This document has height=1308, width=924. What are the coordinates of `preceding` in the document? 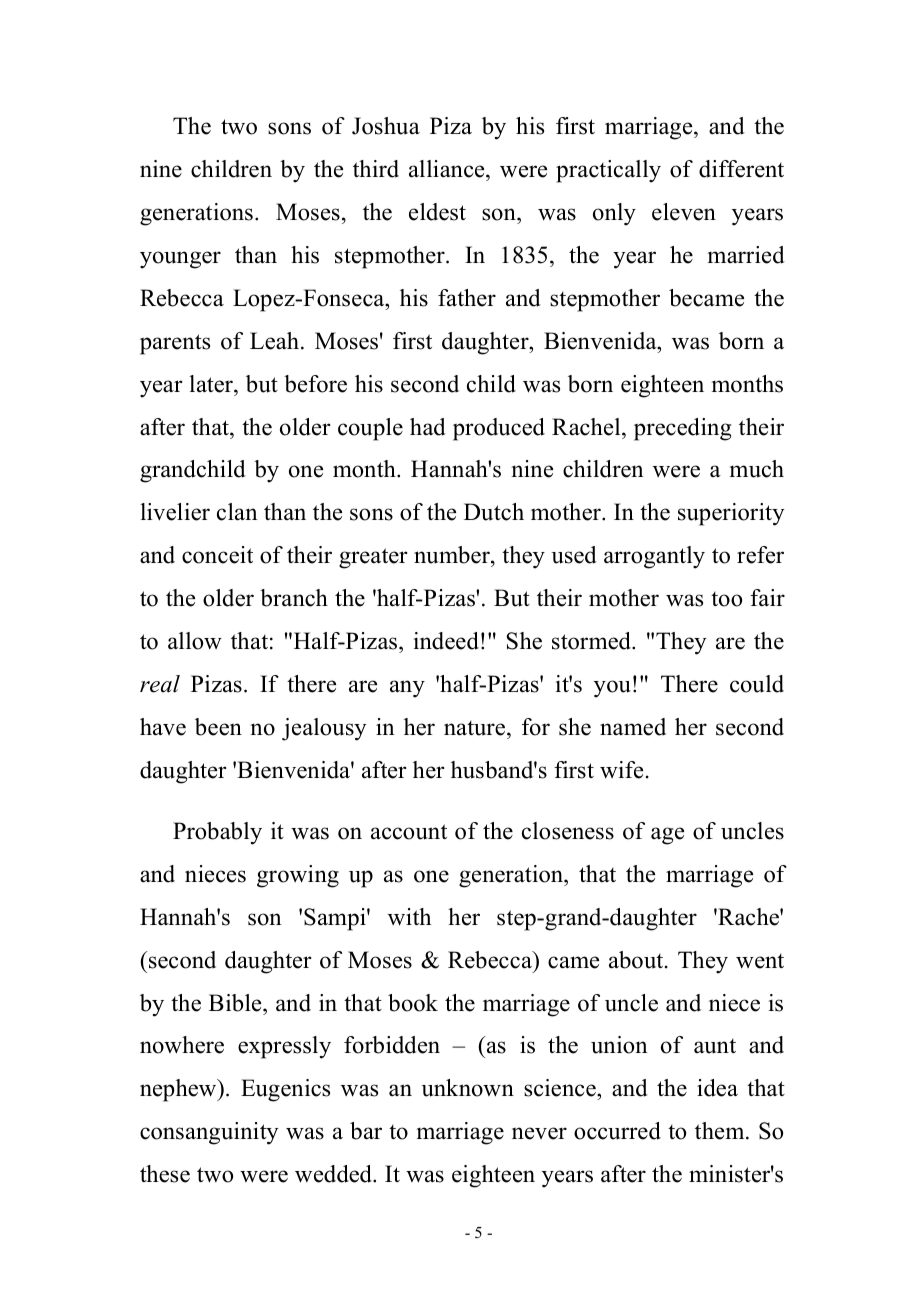 It's located at (682, 429).
